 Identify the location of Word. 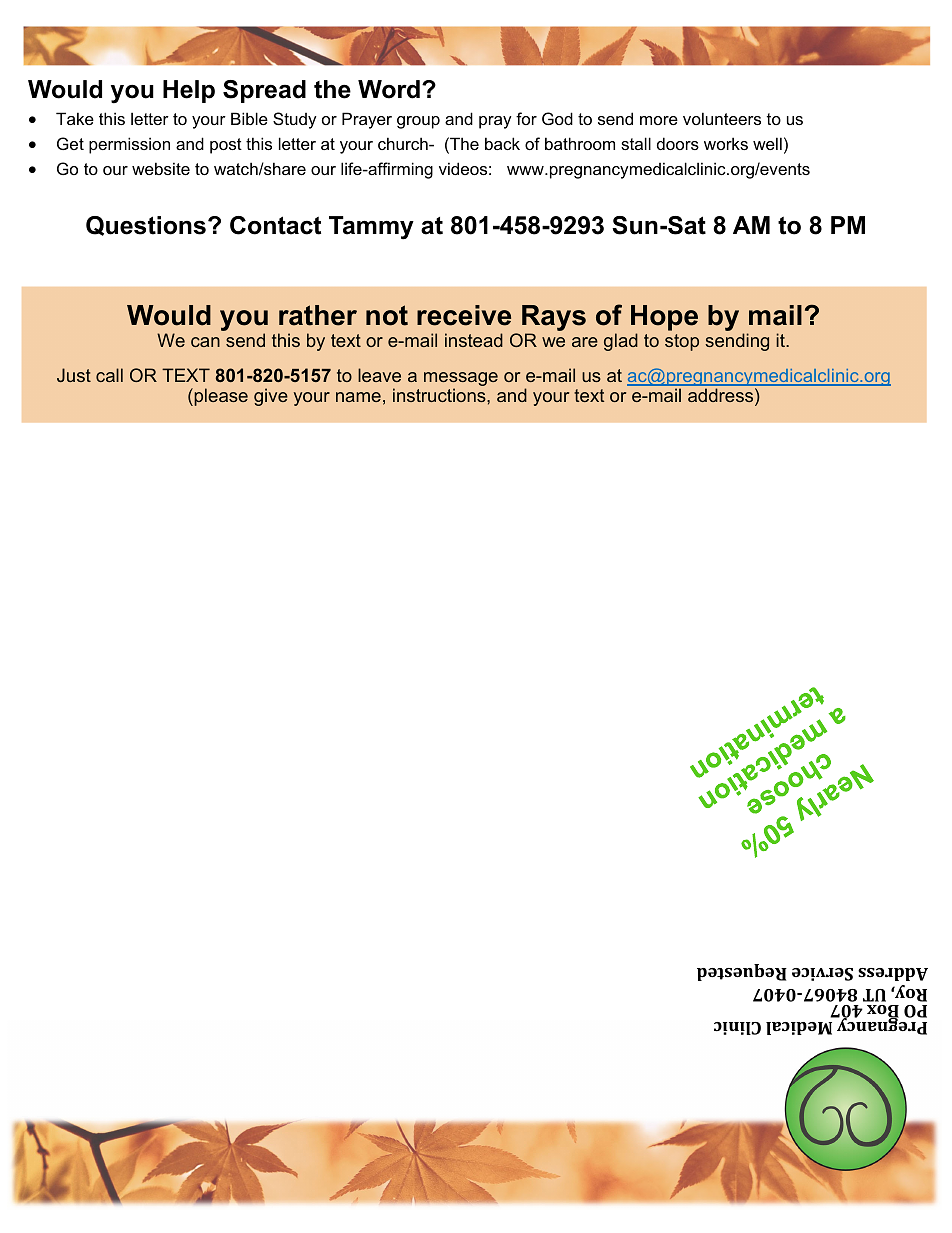
(389, 89).
